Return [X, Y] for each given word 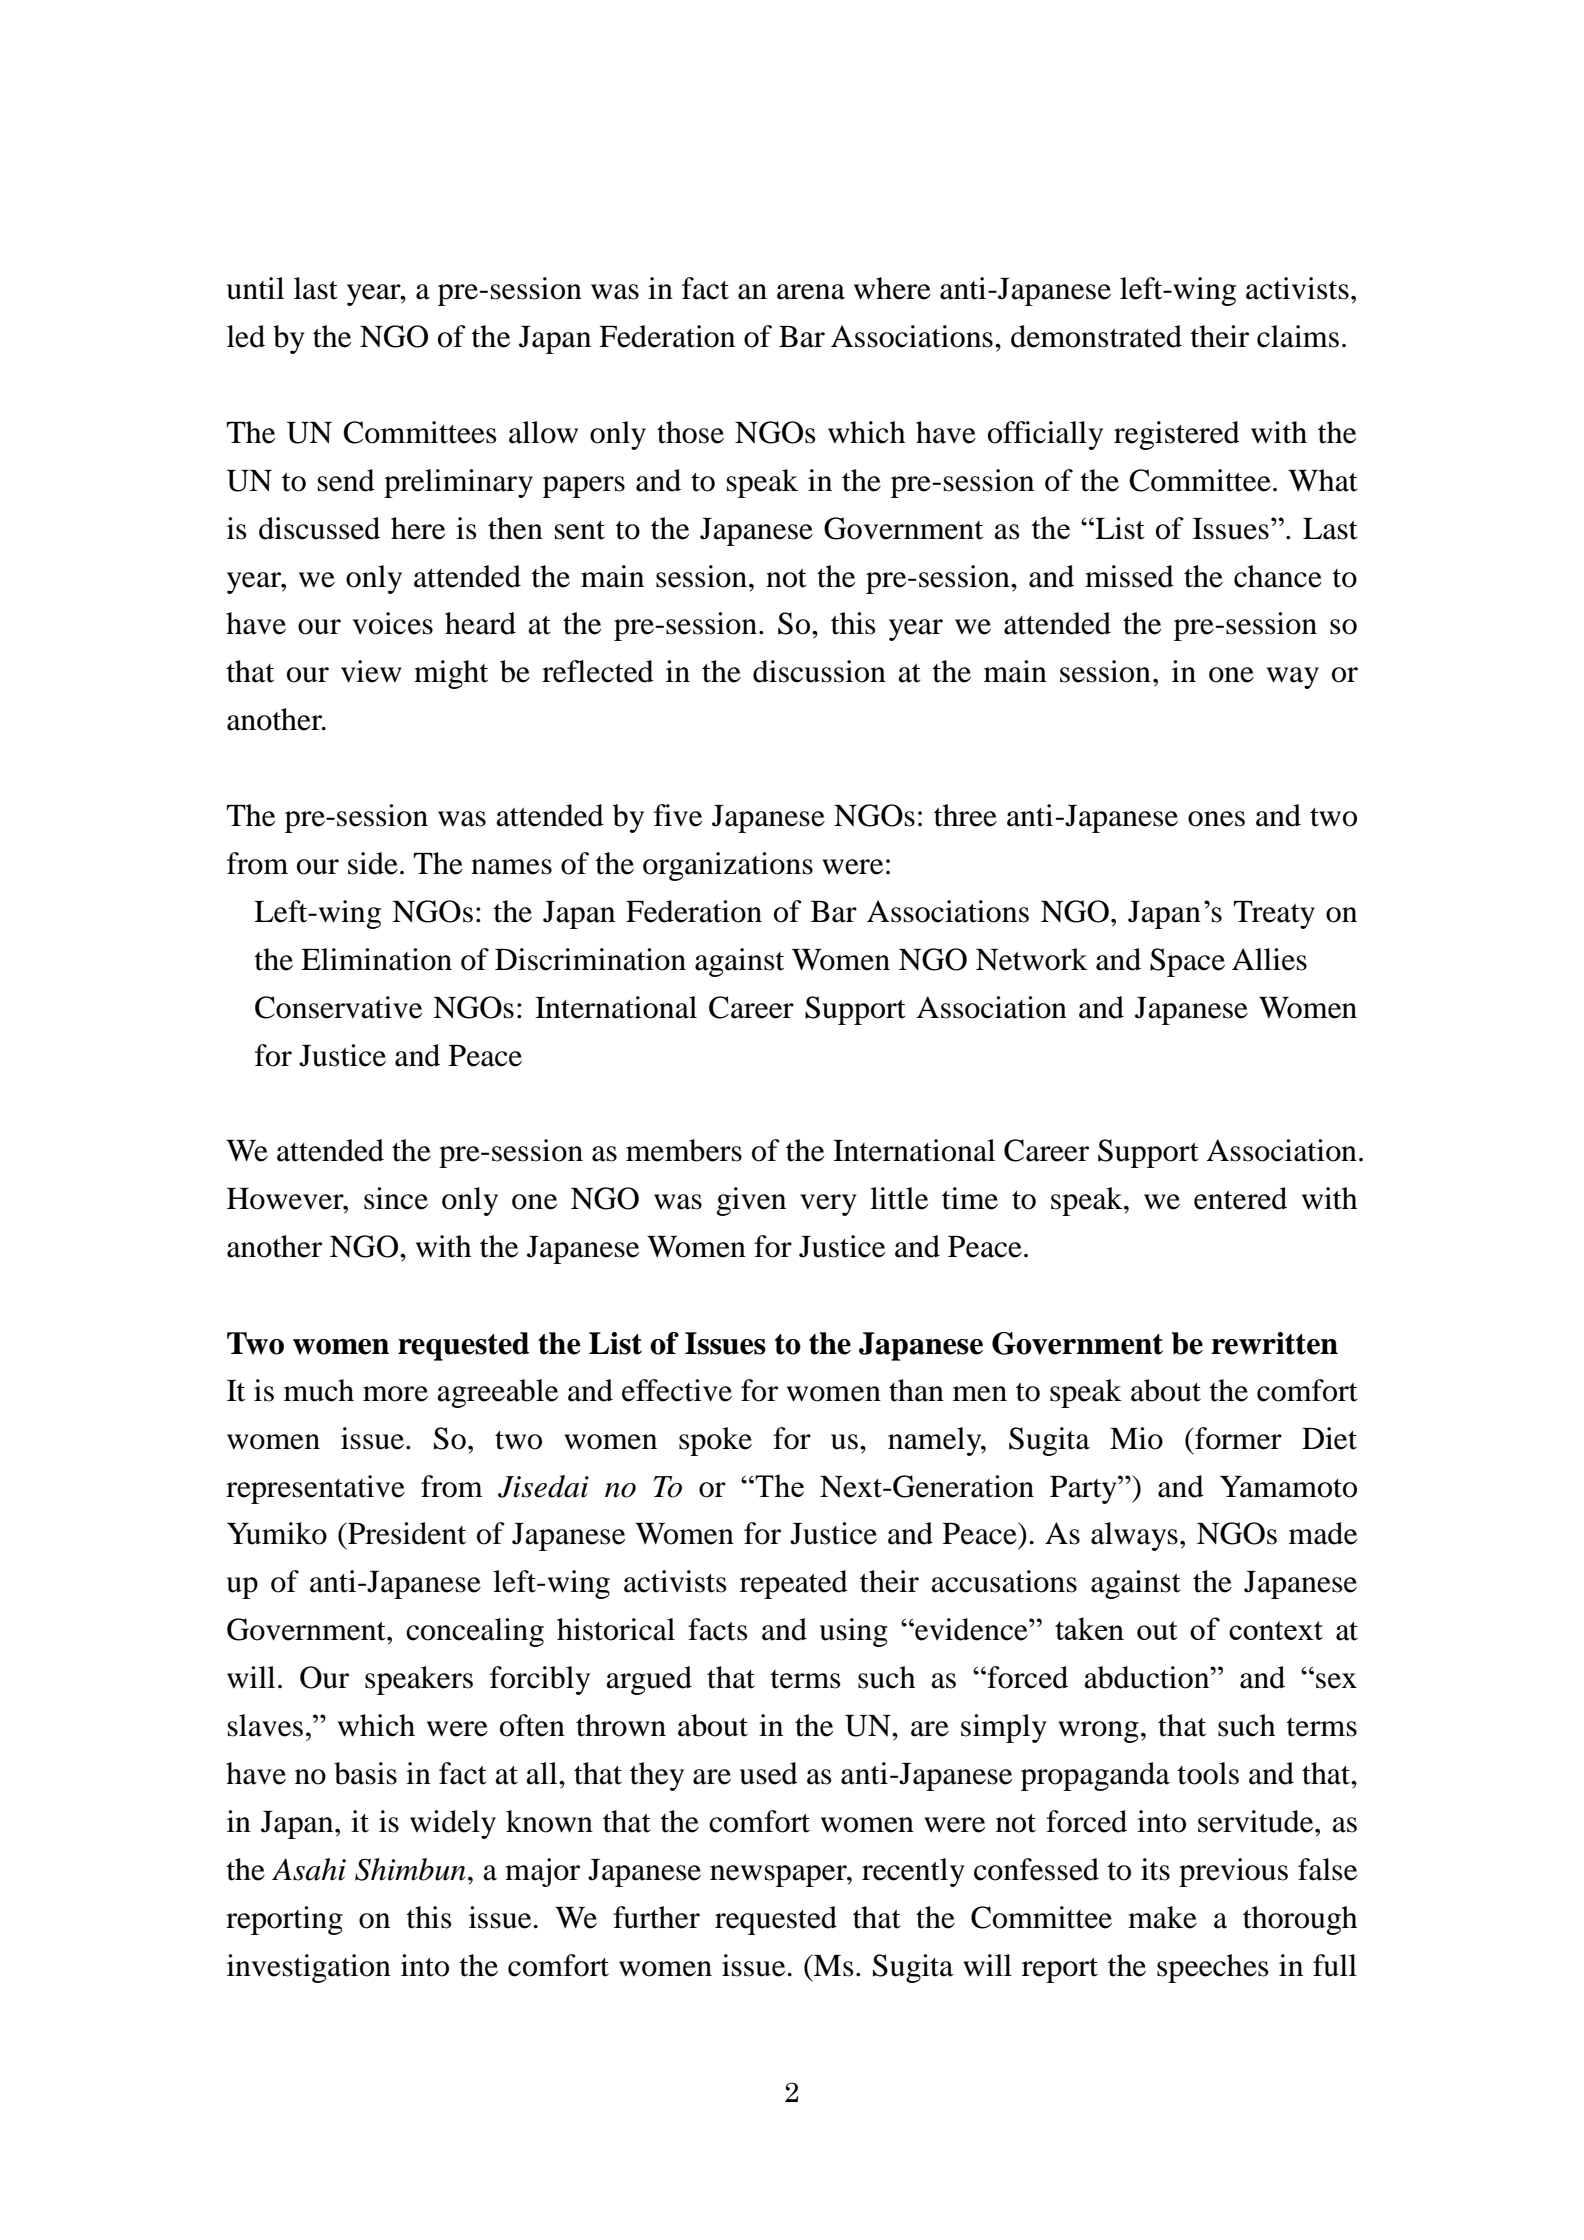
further [656, 1917]
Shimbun [410, 1869]
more [395, 1394]
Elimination [376, 959]
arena [811, 292]
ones [1216, 819]
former [1237, 1438]
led [246, 336]
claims [1298, 336]
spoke [715, 1441]
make [1162, 1917]
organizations [728, 866]
